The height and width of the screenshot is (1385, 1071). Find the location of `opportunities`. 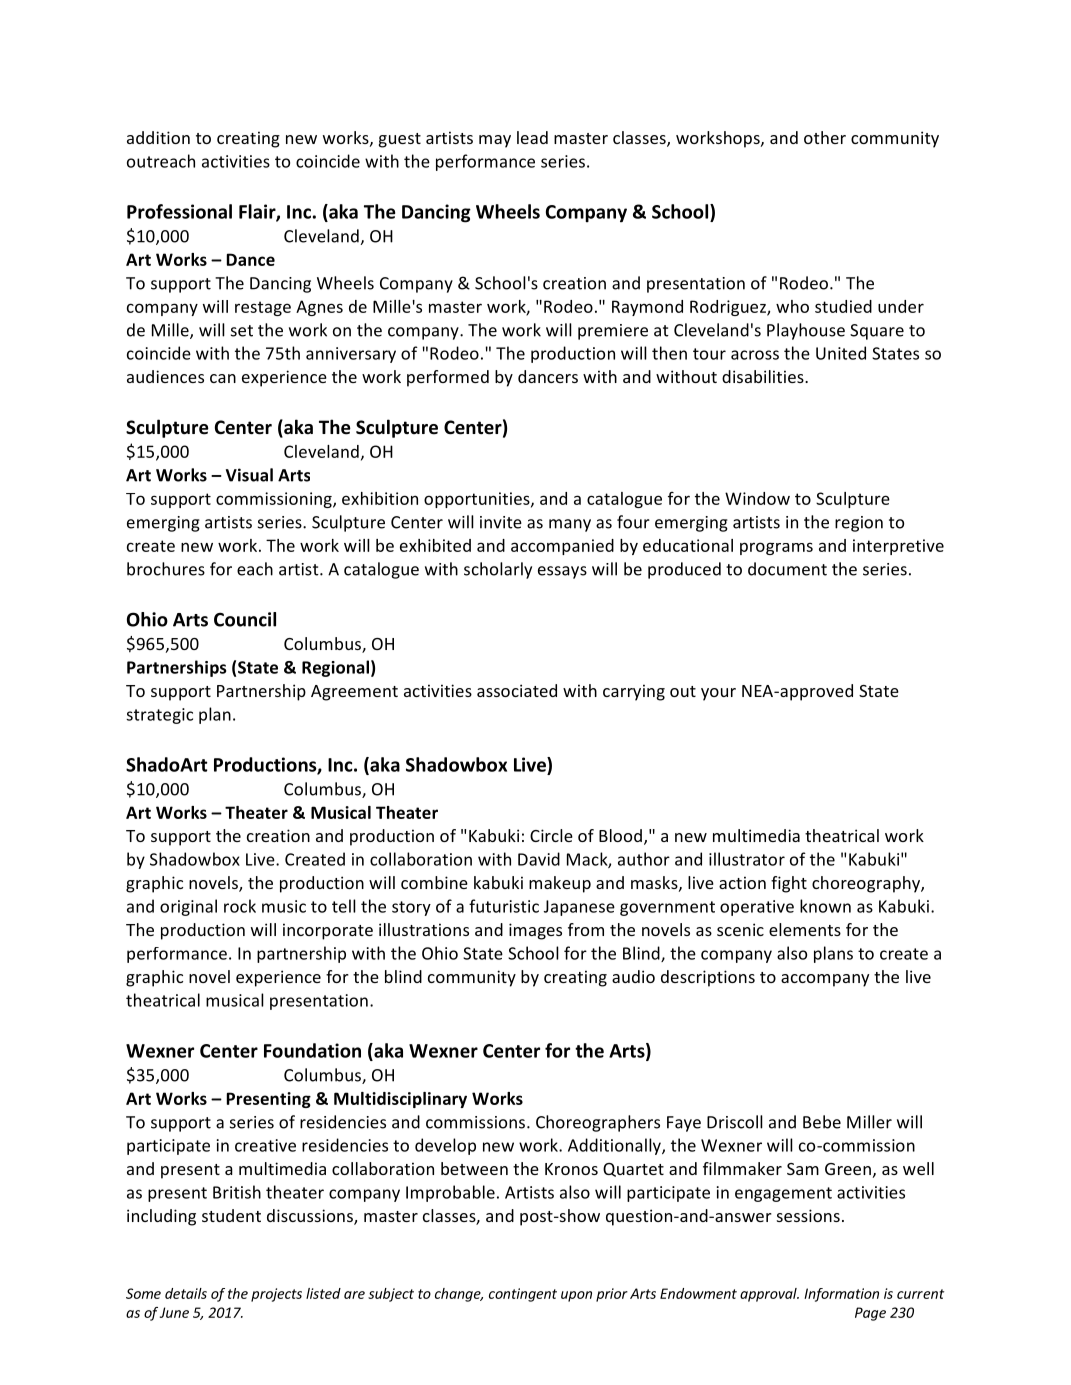

opportunities is located at coordinates (478, 500).
